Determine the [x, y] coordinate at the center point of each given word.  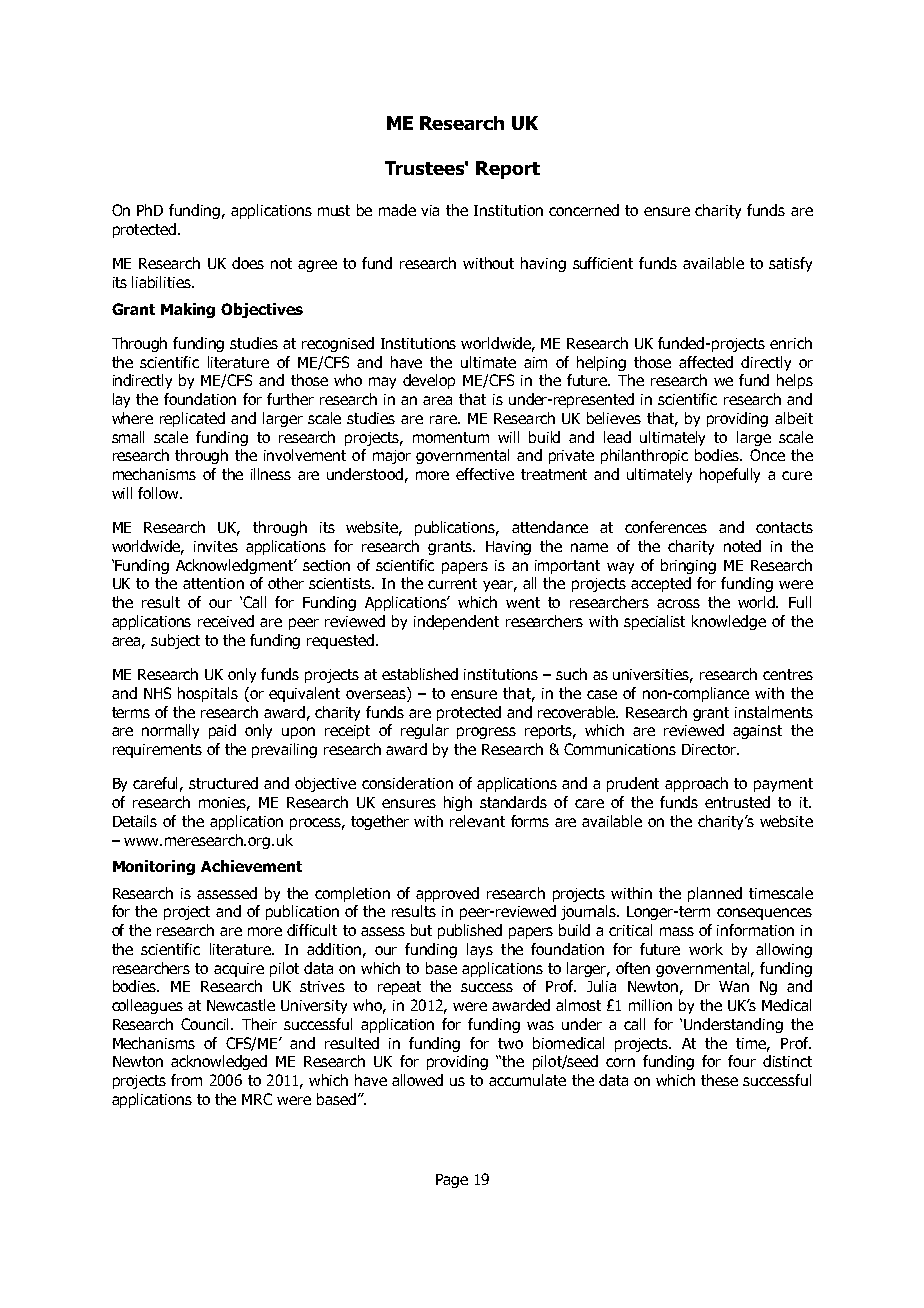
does [248, 263]
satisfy [790, 264]
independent [456, 622]
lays [480, 950]
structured [223, 783]
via [430, 210]
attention [213, 583]
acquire [239, 970]
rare [444, 419]
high [458, 803]
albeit [794, 418]
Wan [734, 986]
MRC [257, 1099]
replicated [192, 419]
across [678, 603]
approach [696, 784]
